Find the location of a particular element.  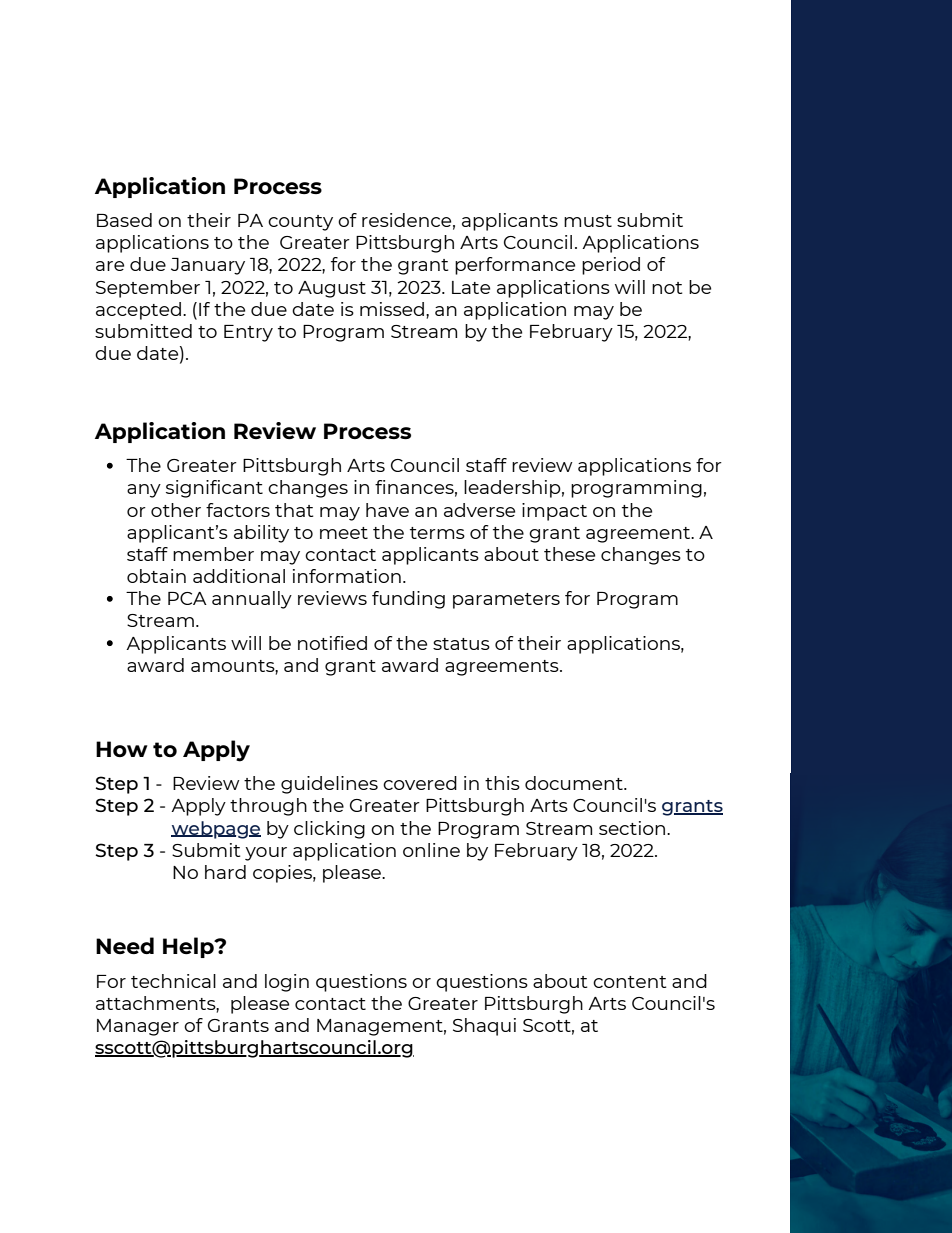

any is located at coordinates (144, 491).
